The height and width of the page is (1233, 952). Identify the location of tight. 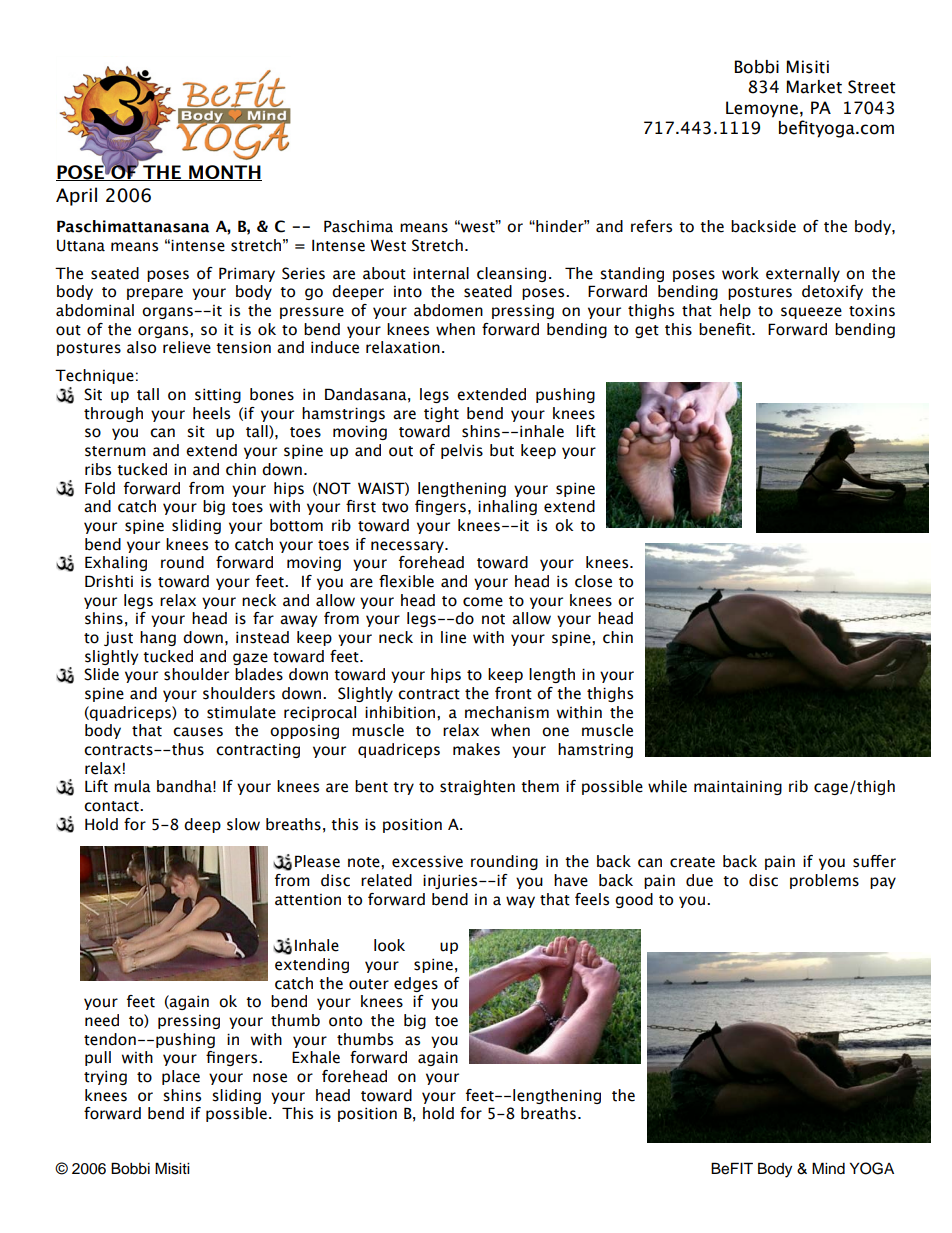
(441, 414).
